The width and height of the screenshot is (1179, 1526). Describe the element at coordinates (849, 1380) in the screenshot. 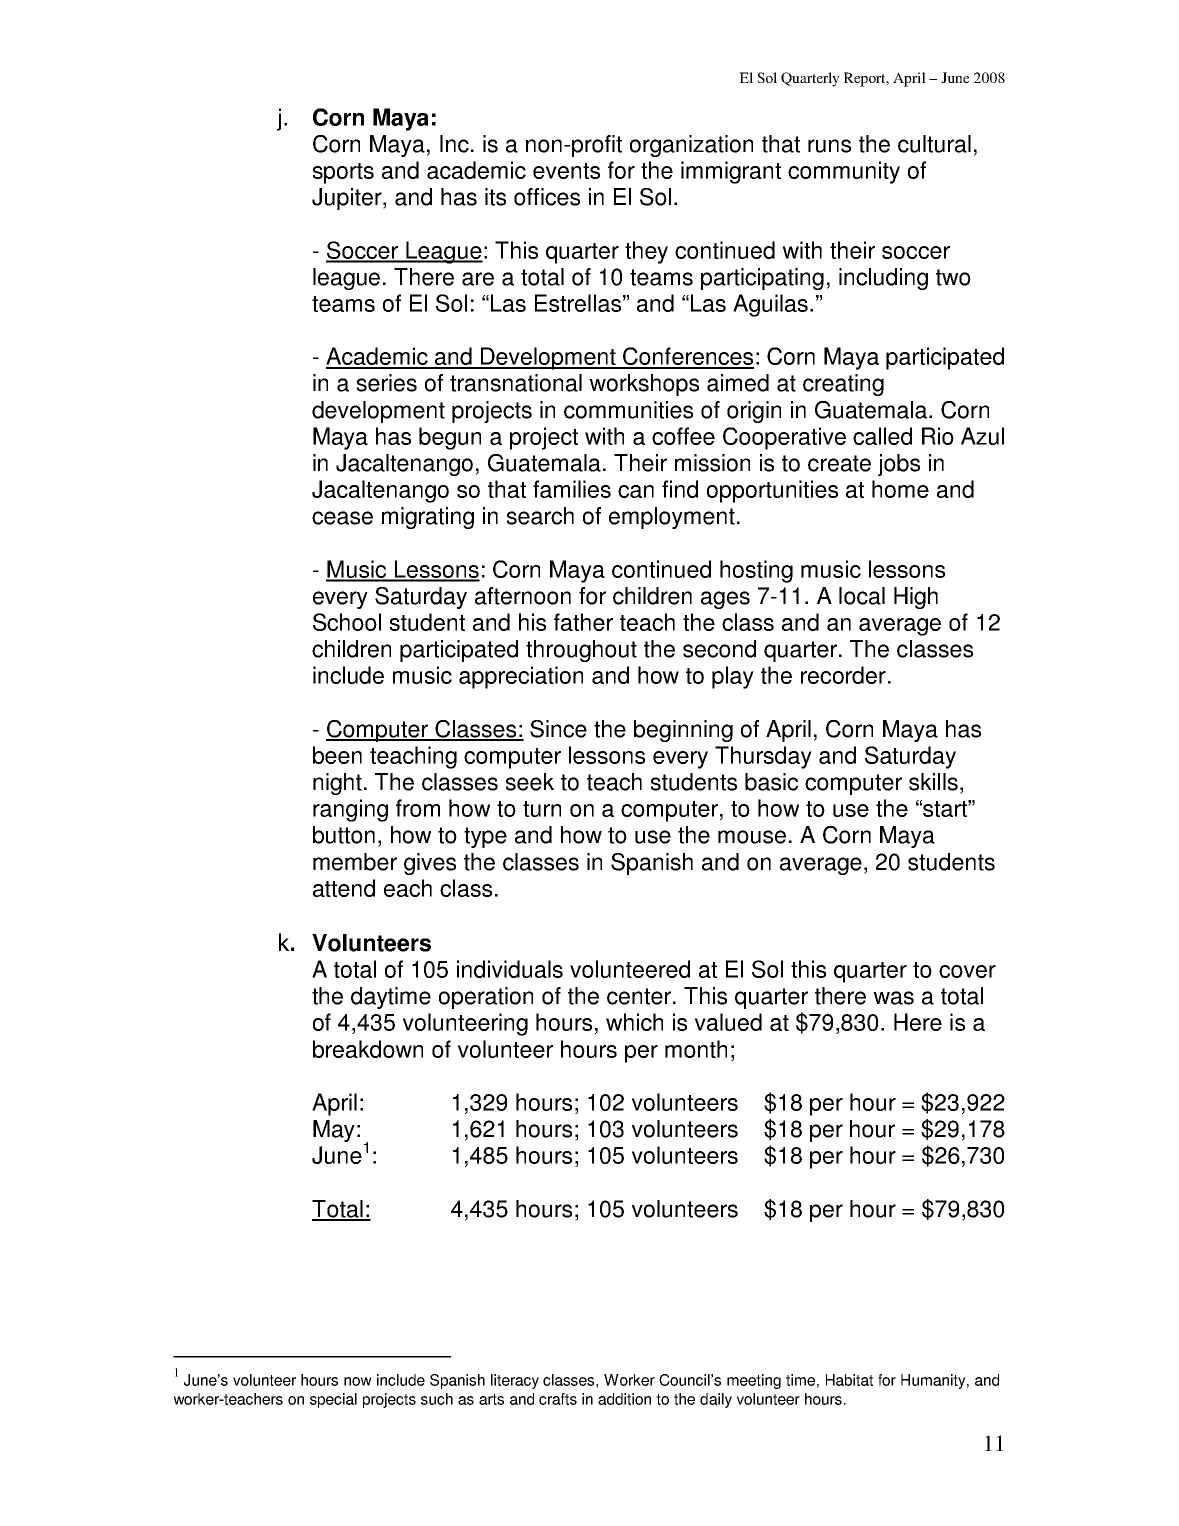

I see `Habitat` at that location.
